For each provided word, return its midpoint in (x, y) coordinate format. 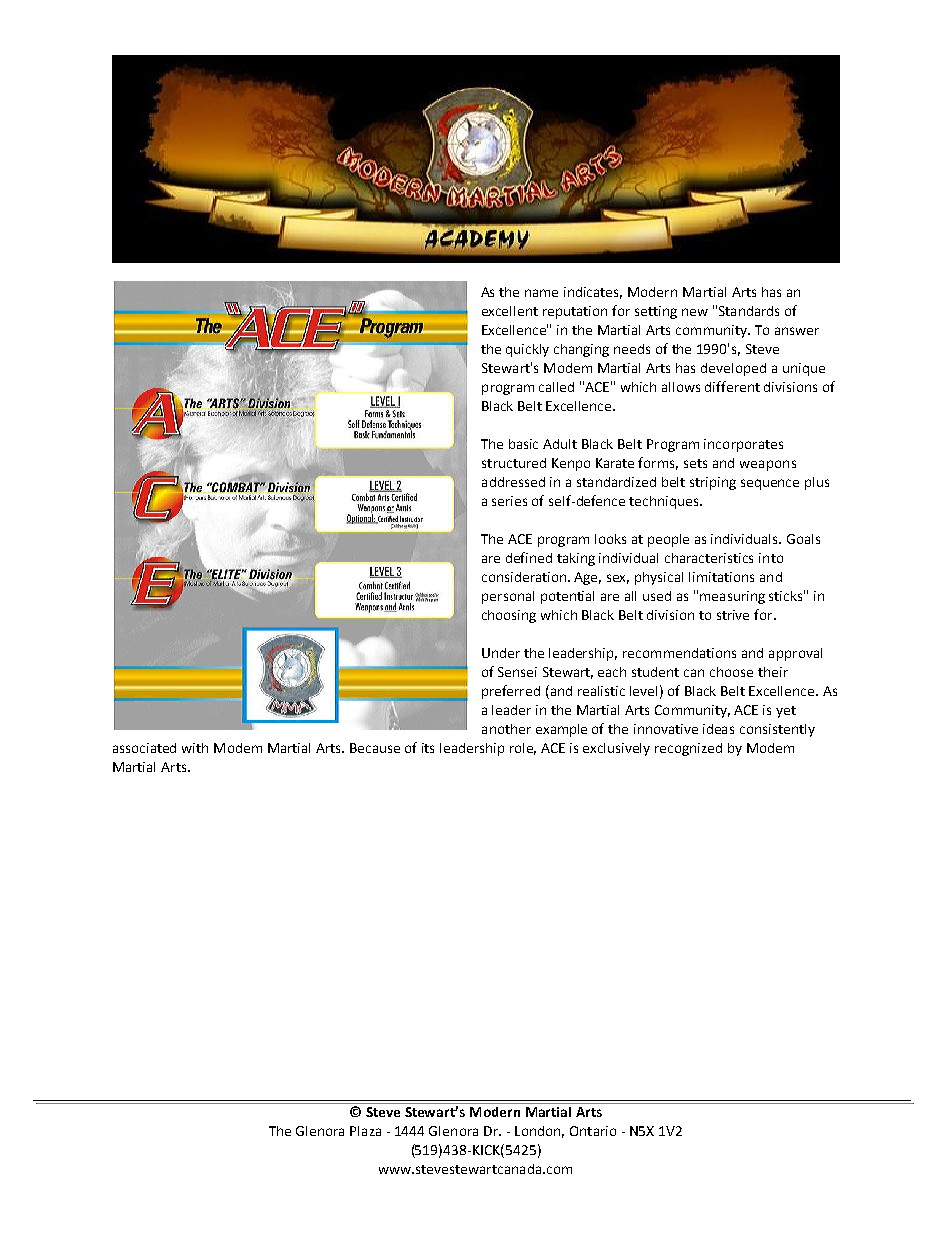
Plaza (365, 1131)
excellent (510, 311)
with (195, 748)
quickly (527, 350)
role (523, 749)
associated (144, 748)
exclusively (616, 749)
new (695, 312)
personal (508, 597)
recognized (688, 749)
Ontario (593, 1131)
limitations (721, 577)
